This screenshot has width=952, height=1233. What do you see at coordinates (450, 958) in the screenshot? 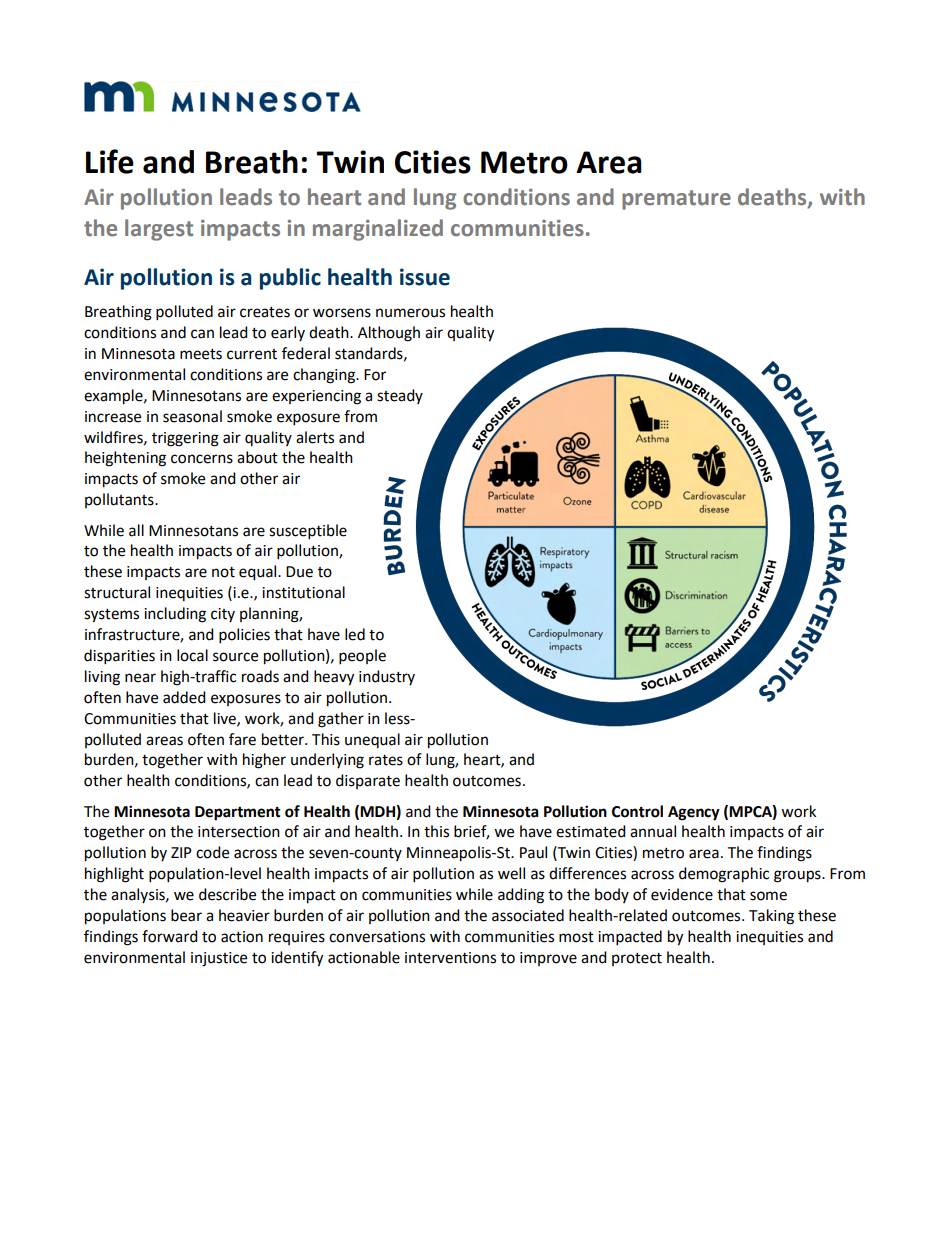
I see `interventions` at bounding box center [450, 958].
